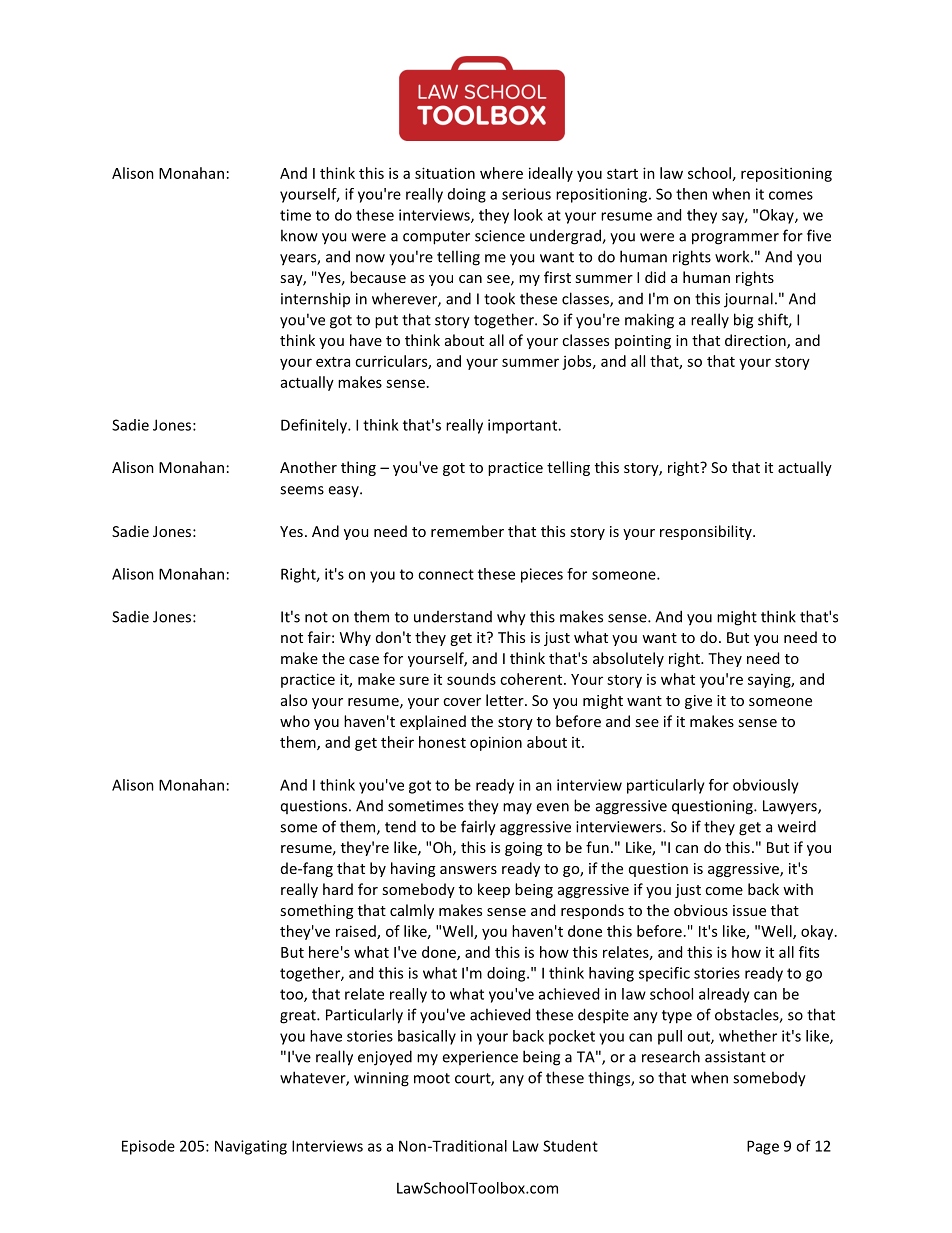 The height and width of the screenshot is (1233, 952). Describe the element at coordinates (467, 531) in the screenshot. I see `remember` at that location.
